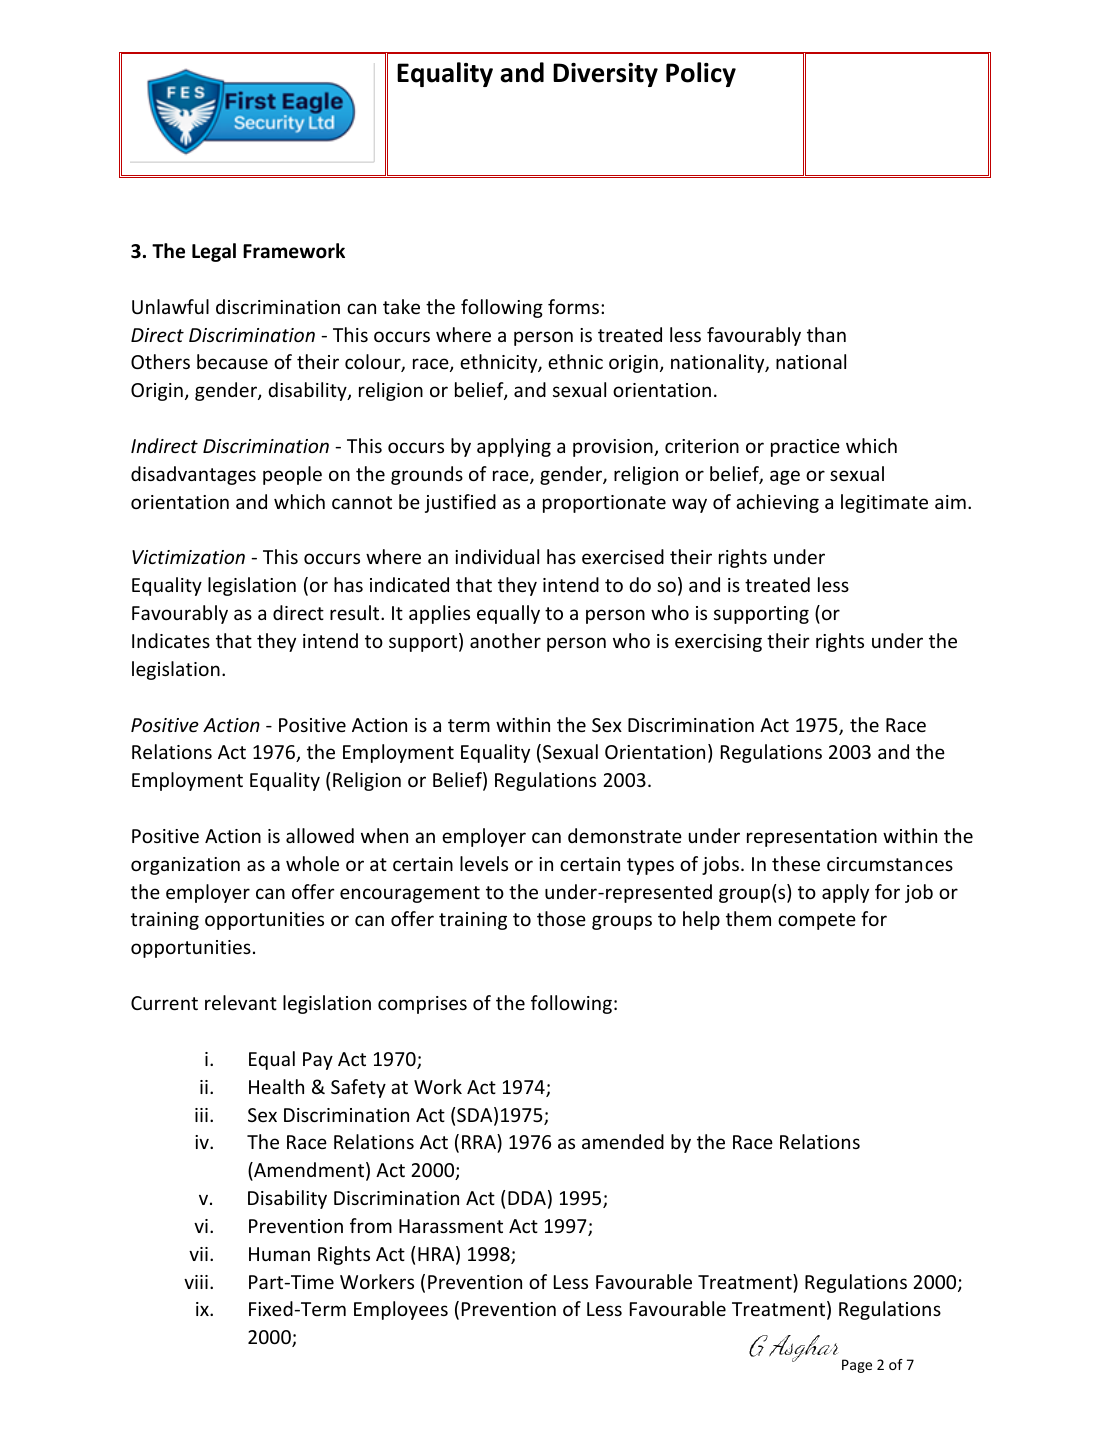 The image size is (1110, 1436). I want to click on Indicates, so click(171, 640).
